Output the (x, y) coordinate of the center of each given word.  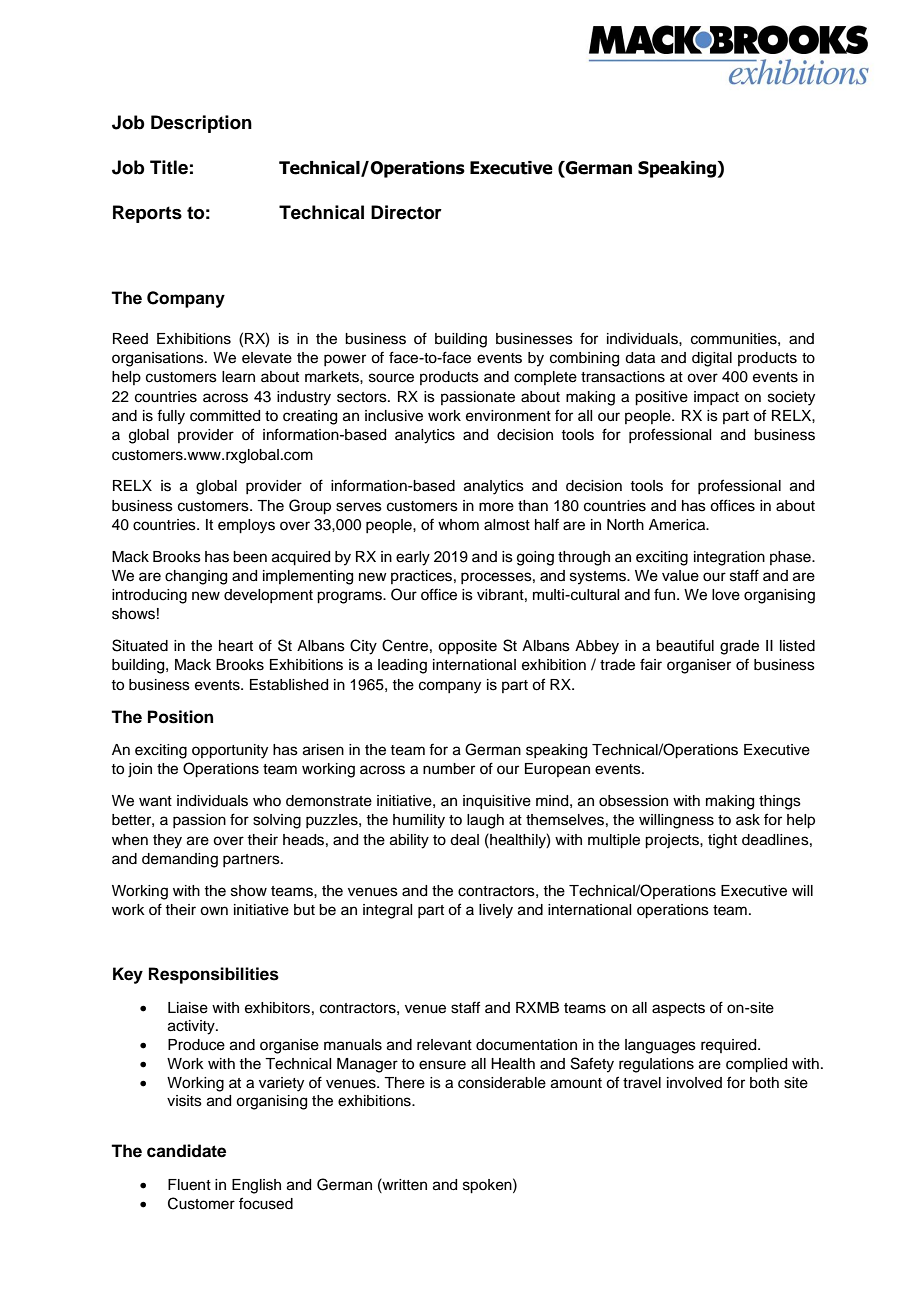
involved (694, 1083)
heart (236, 646)
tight (722, 841)
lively (496, 911)
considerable (502, 1083)
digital (712, 359)
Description (201, 124)
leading (402, 666)
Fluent (189, 1185)
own (214, 911)
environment (508, 416)
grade (739, 647)
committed (225, 416)
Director (406, 212)
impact (716, 398)
